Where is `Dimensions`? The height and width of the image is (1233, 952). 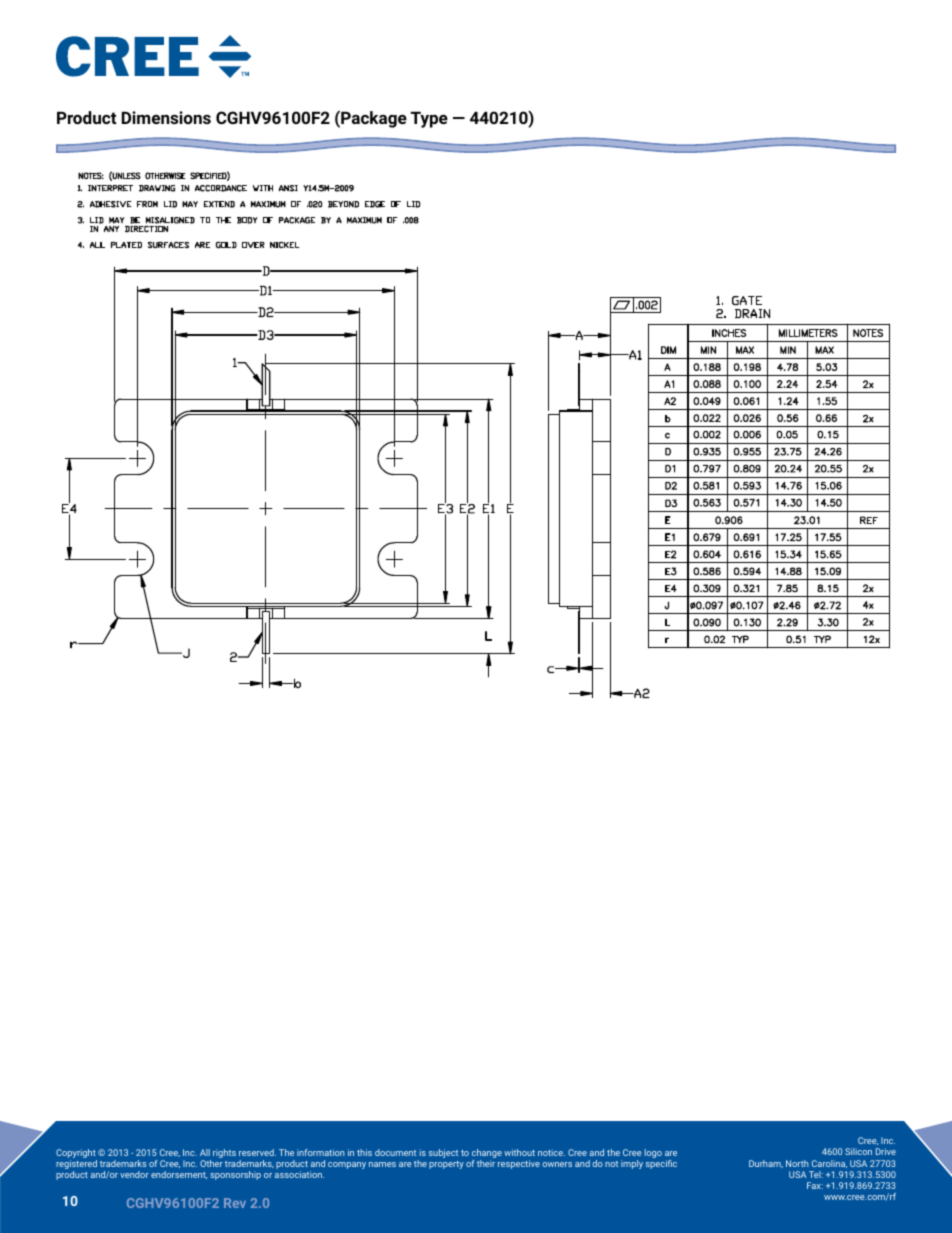 Dimensions is located at coordinates (166, 117).
